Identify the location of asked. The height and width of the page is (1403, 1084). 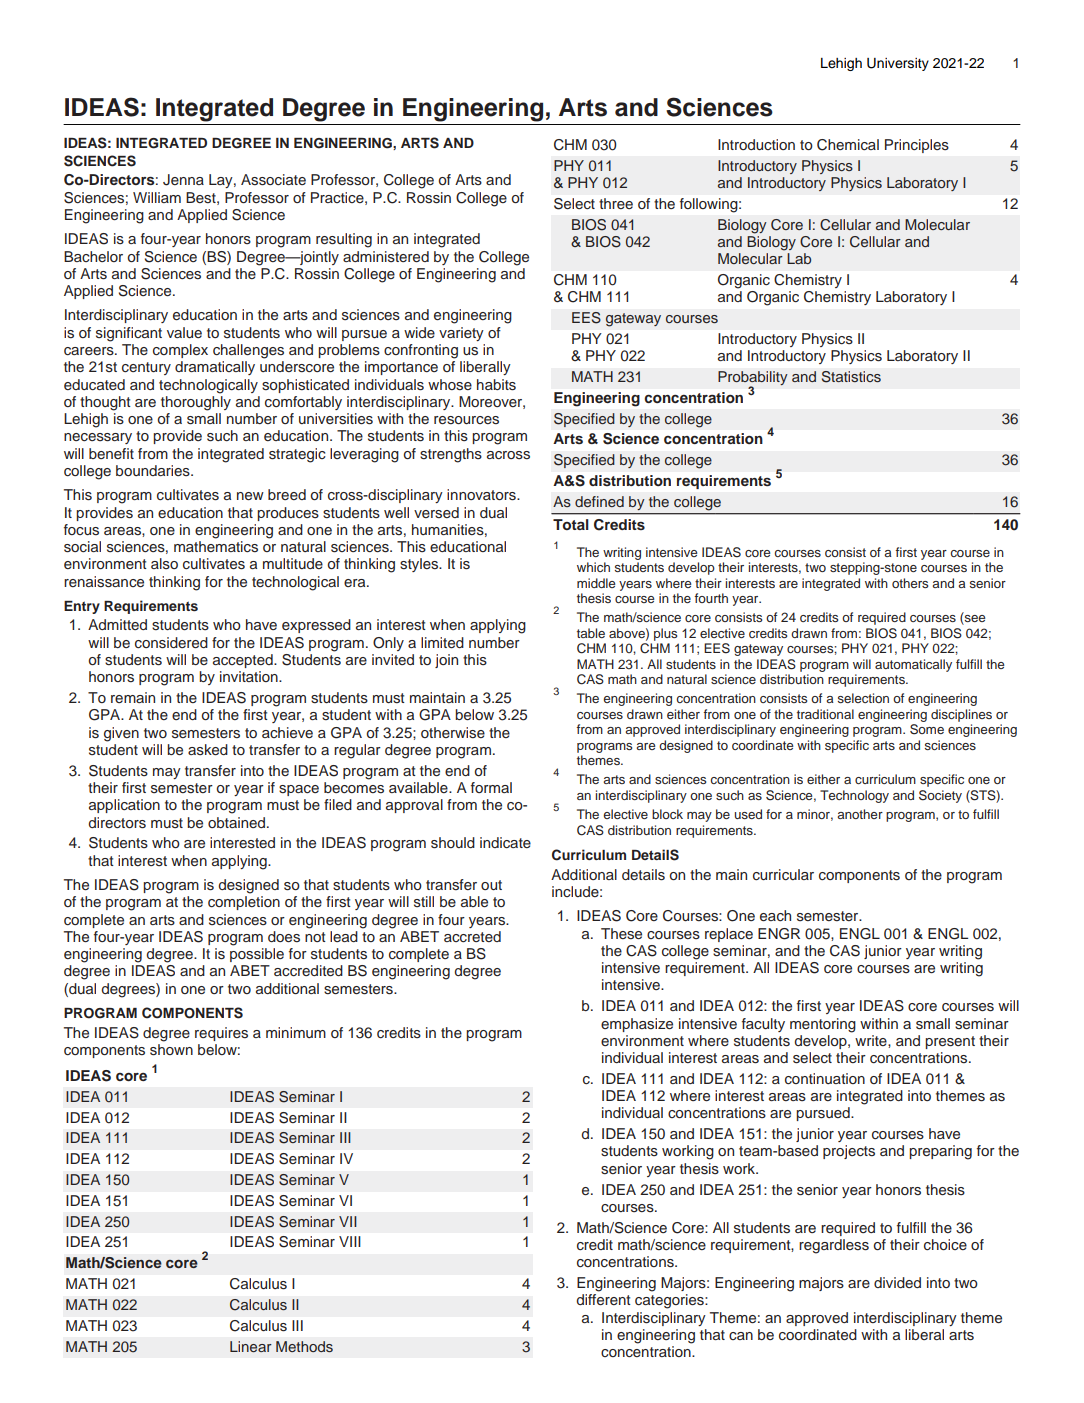
(208, 749).
